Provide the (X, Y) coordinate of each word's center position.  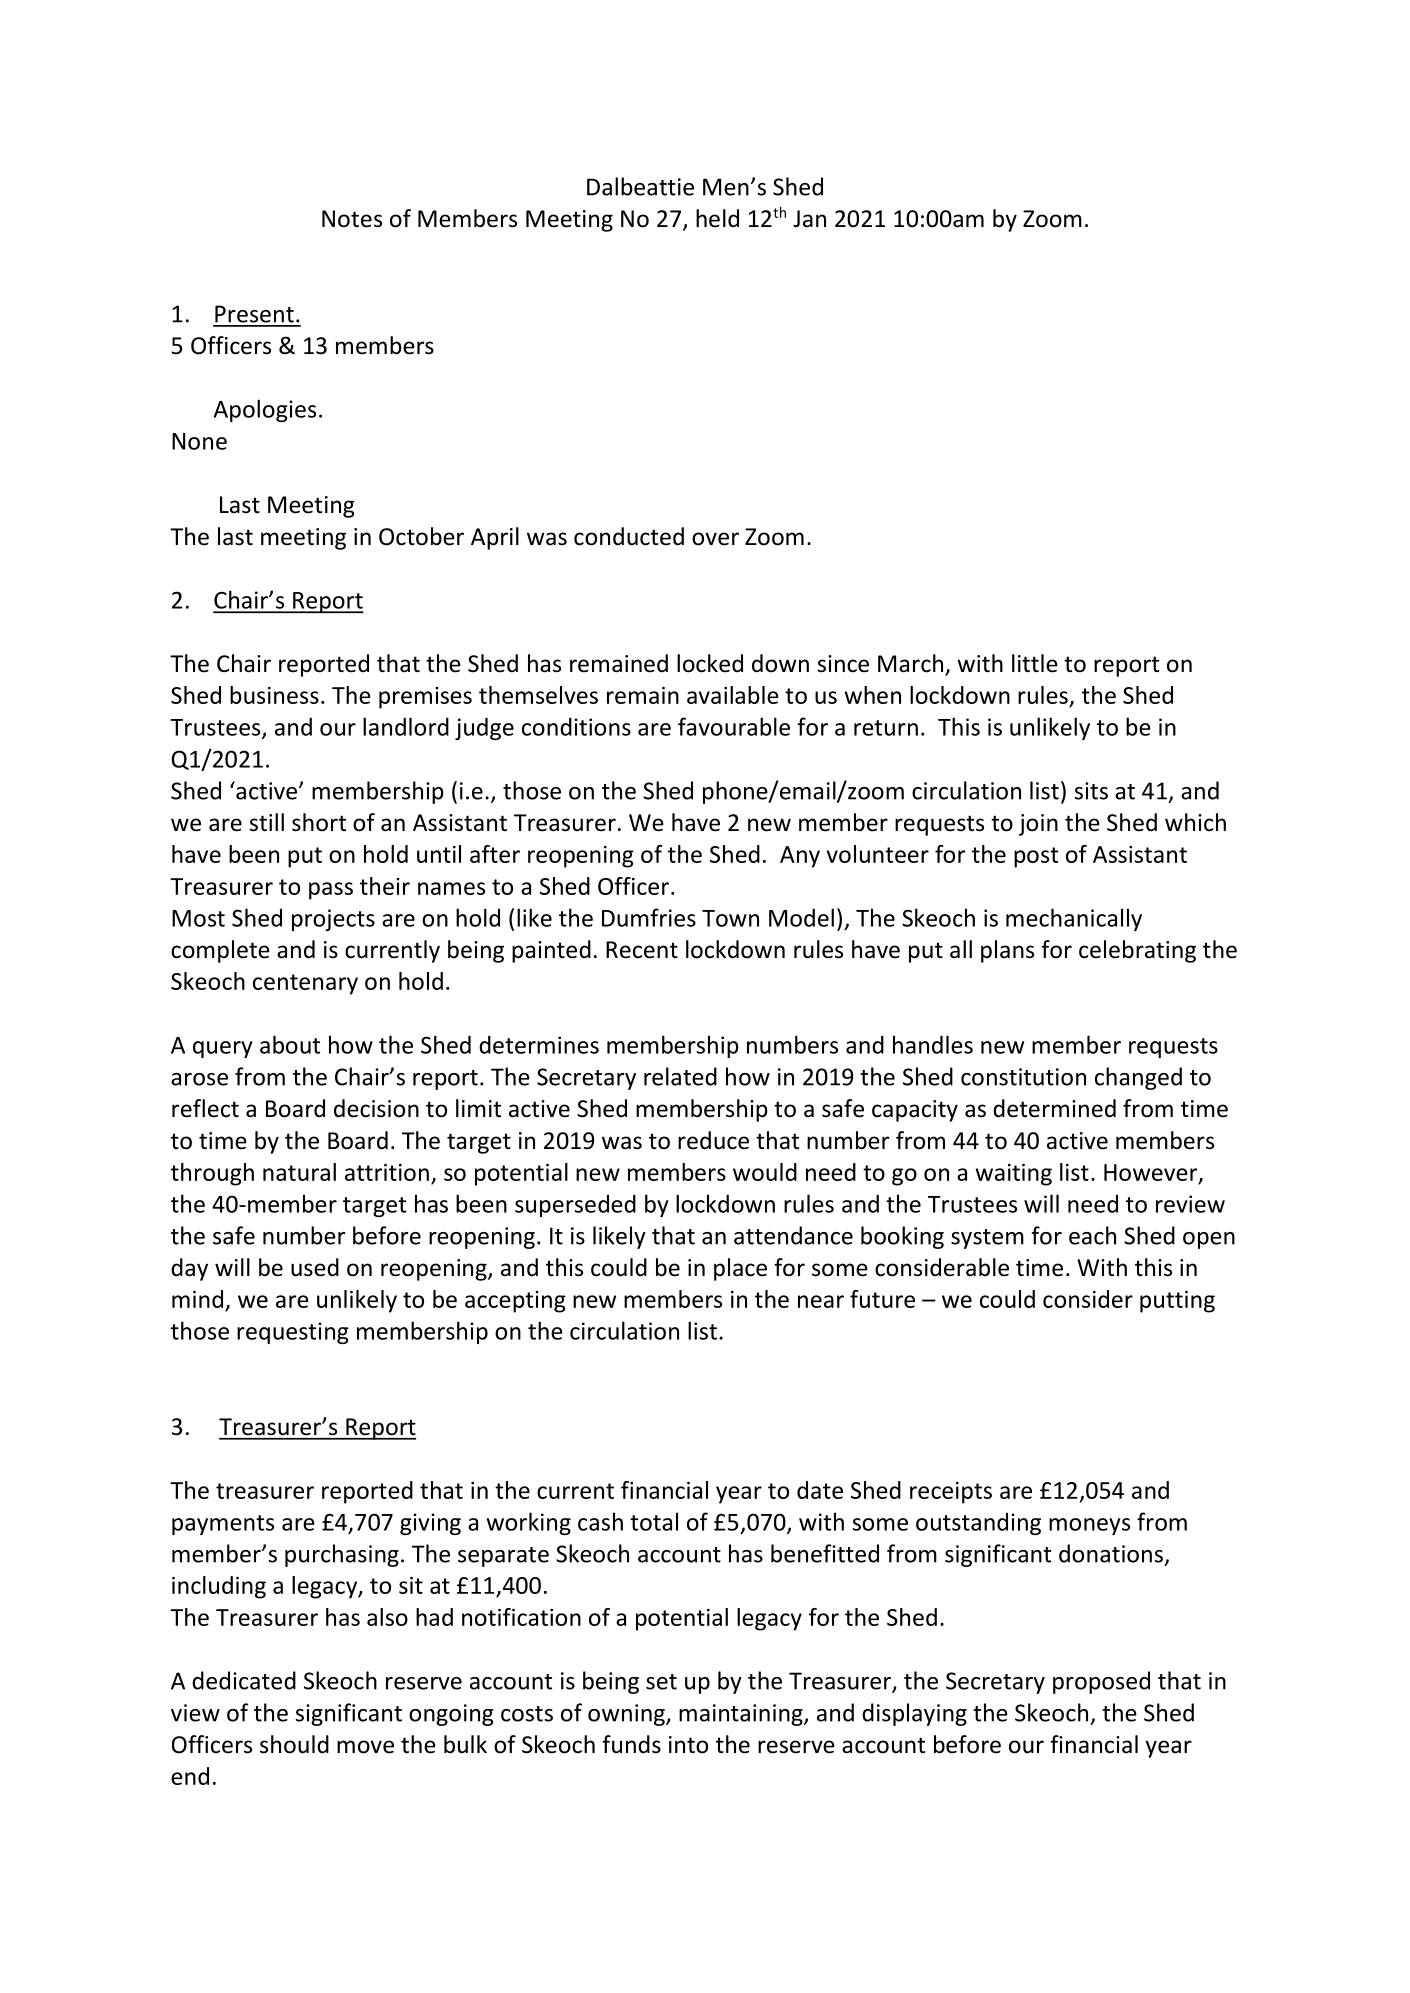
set (661, 1682)
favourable (734, 726)
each (1092, 1235)
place (740, 1269)
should (294, 1744)
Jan (809, 219)
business (274, 695)
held (717, 218)
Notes (352, 219)
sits (1091, 791)
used (315, 1267)
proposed (1101, 1682)
